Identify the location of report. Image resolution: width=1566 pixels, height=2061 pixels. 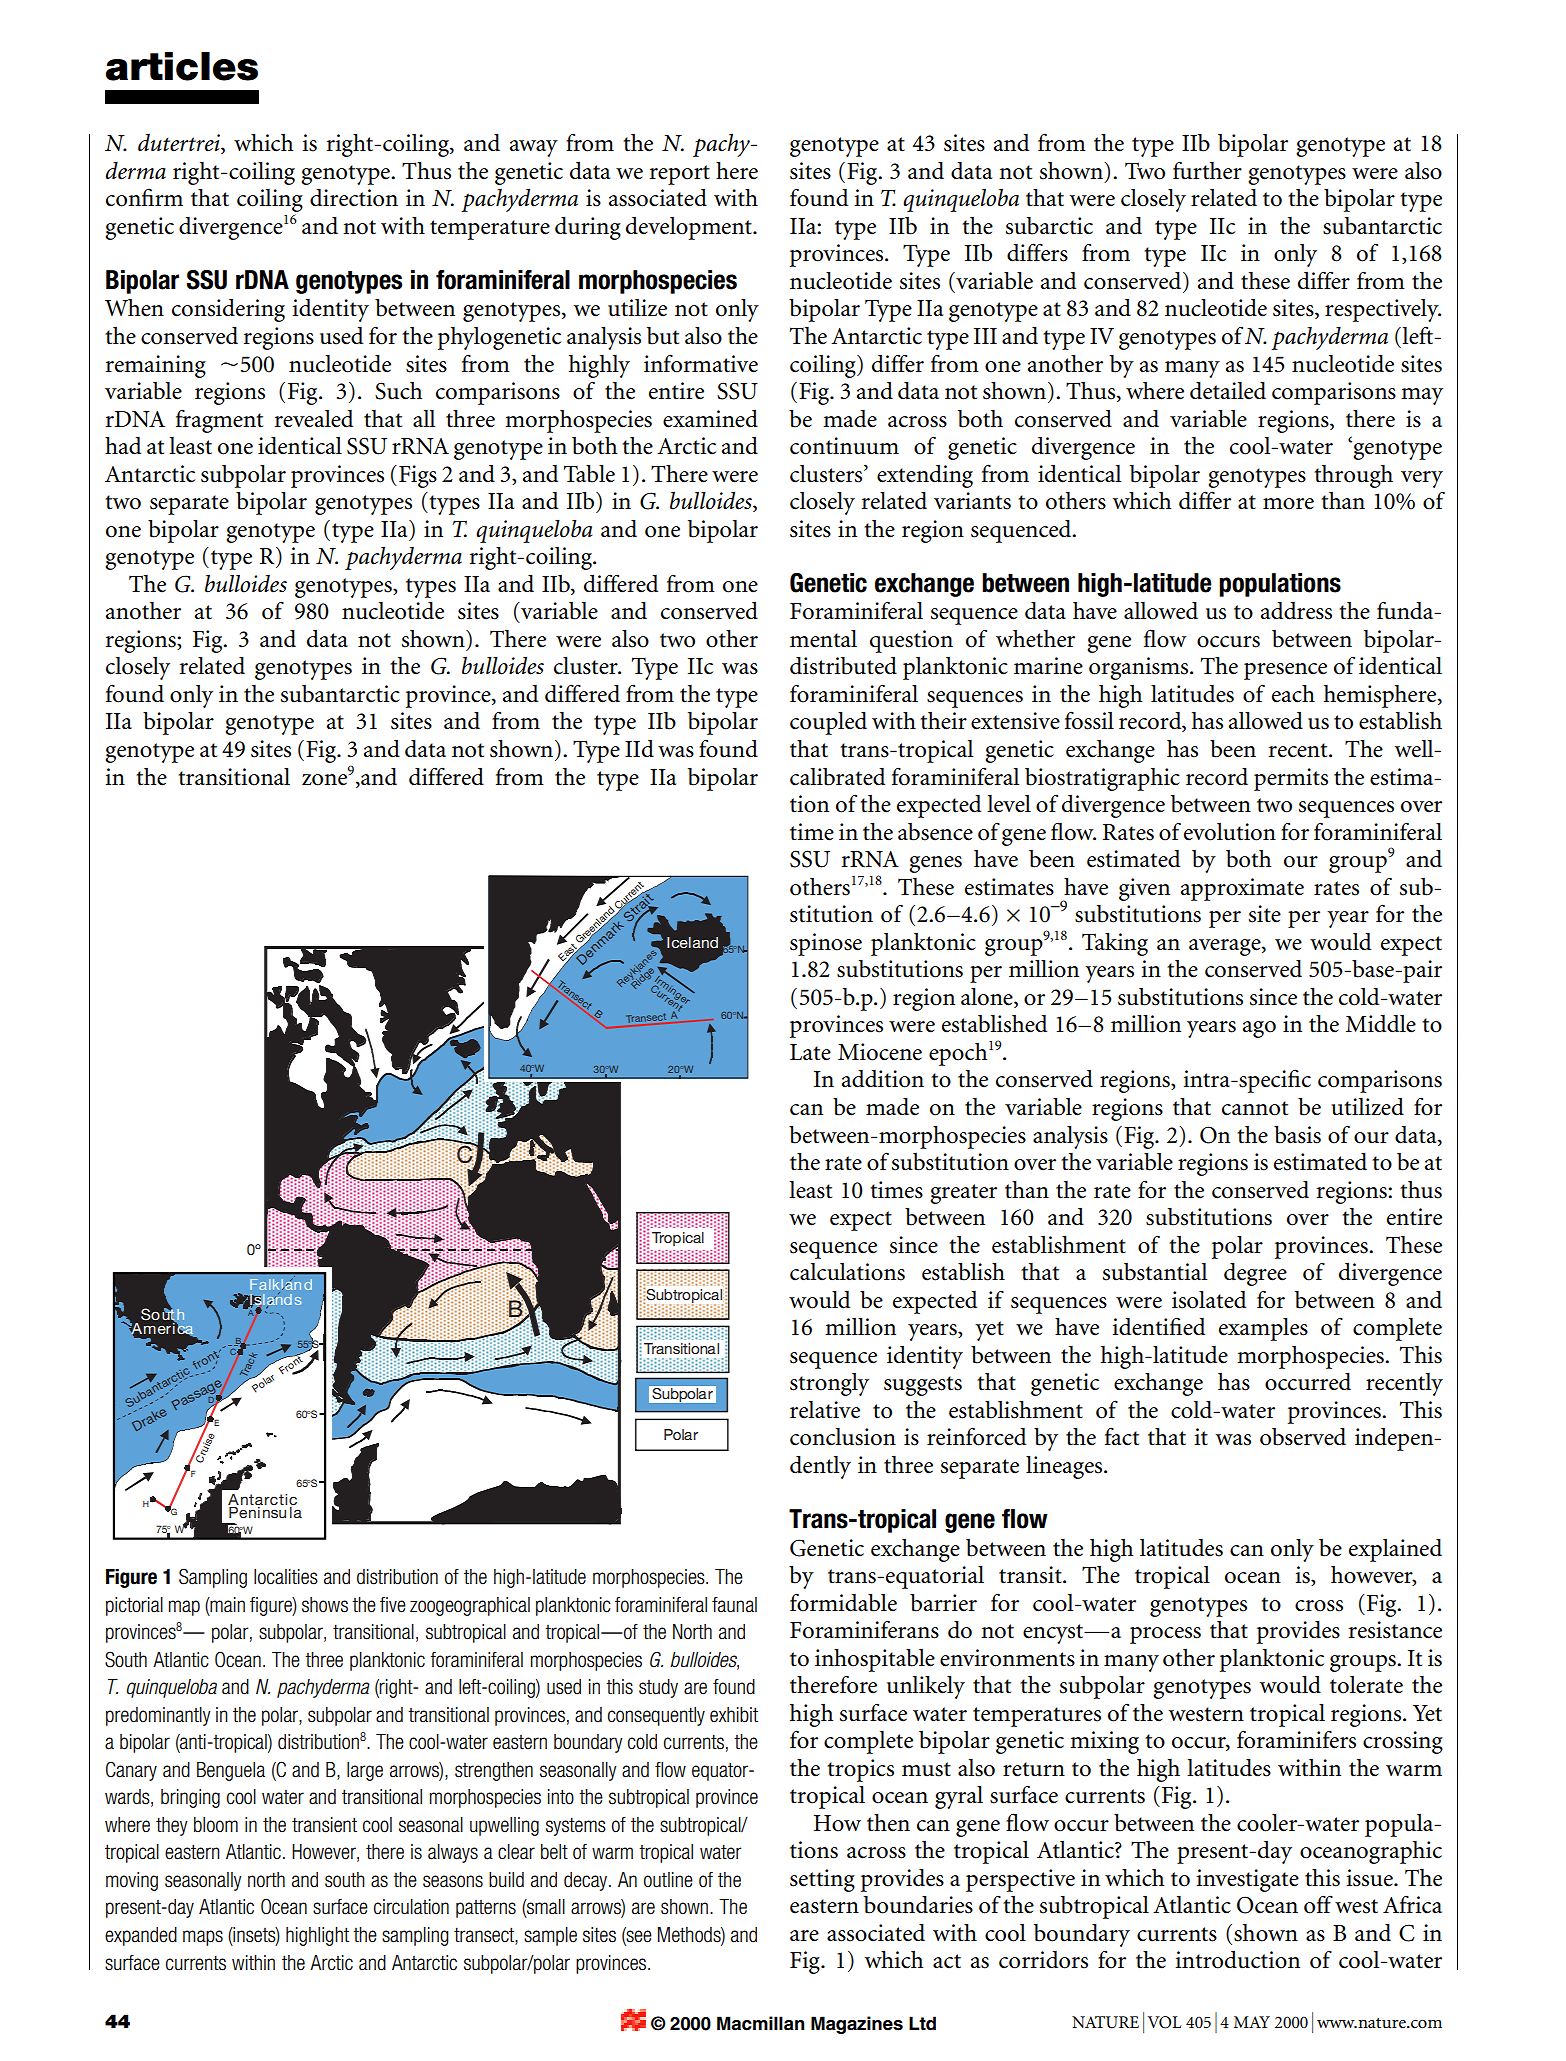
(680, 175).
